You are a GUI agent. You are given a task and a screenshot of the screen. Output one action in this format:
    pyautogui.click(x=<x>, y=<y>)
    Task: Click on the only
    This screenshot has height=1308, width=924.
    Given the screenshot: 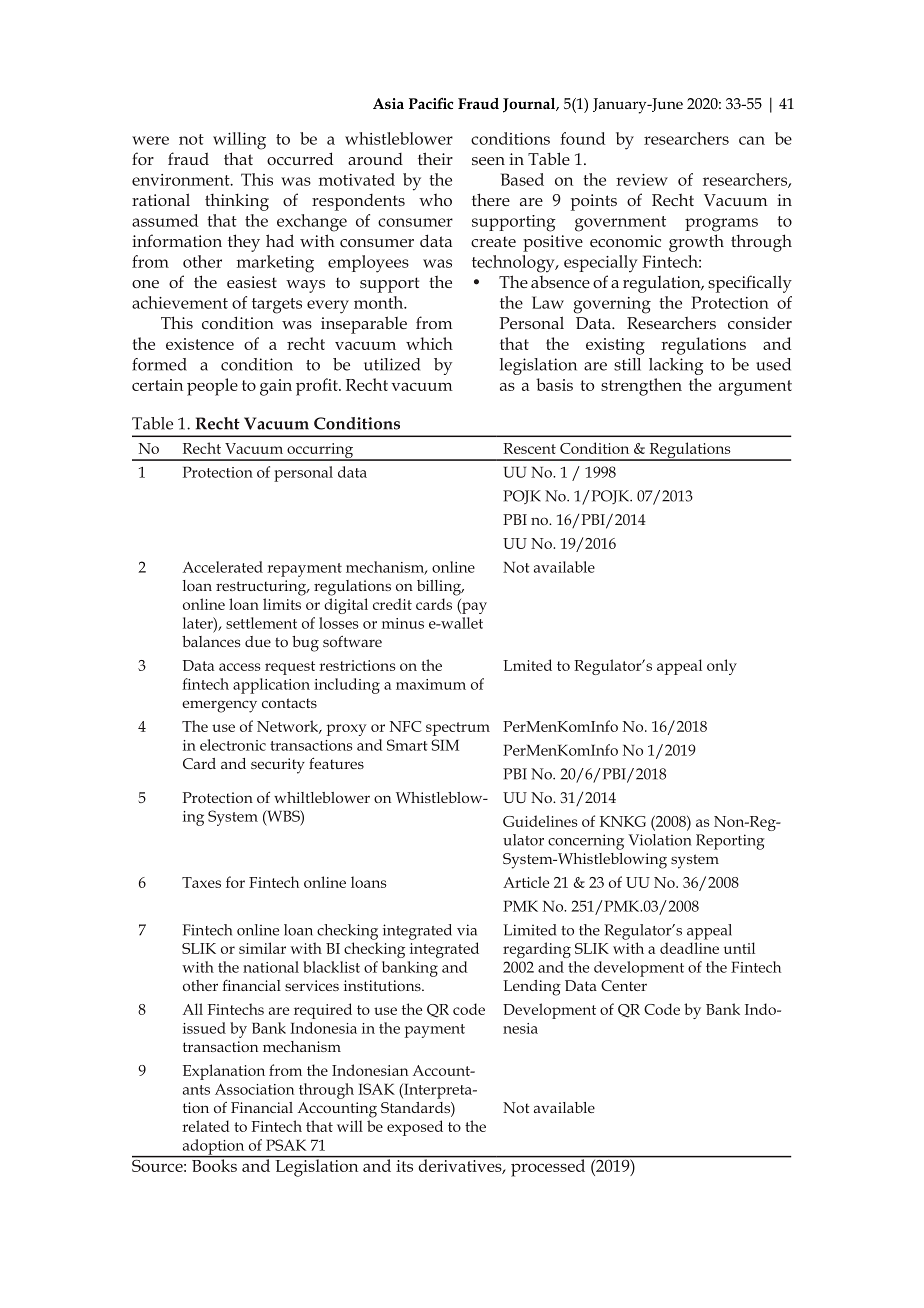 What is the action you would take?
    pyautogui.click(x=722, y=667)
